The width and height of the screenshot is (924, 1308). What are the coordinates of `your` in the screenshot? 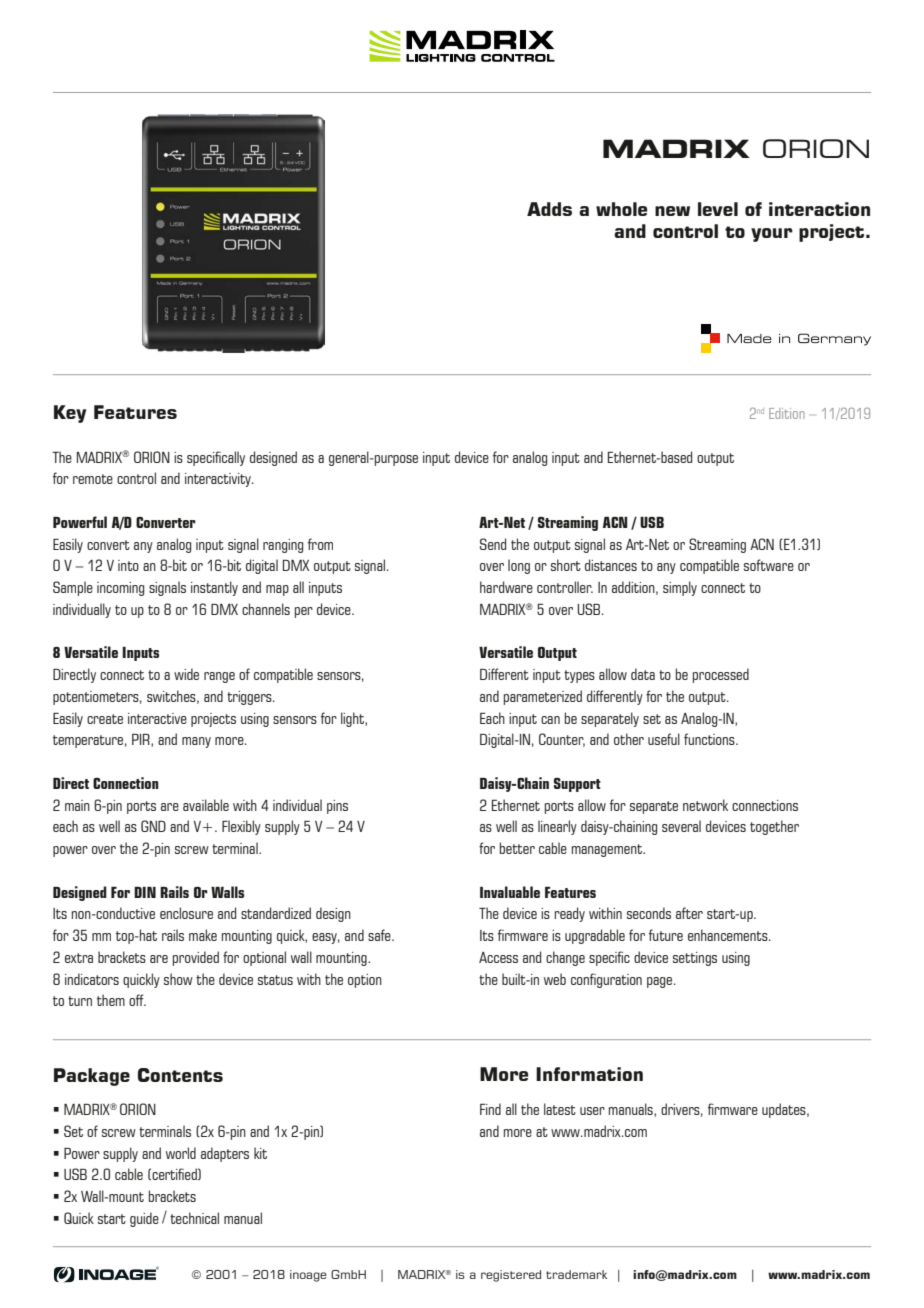 It's located at (772, 235).
